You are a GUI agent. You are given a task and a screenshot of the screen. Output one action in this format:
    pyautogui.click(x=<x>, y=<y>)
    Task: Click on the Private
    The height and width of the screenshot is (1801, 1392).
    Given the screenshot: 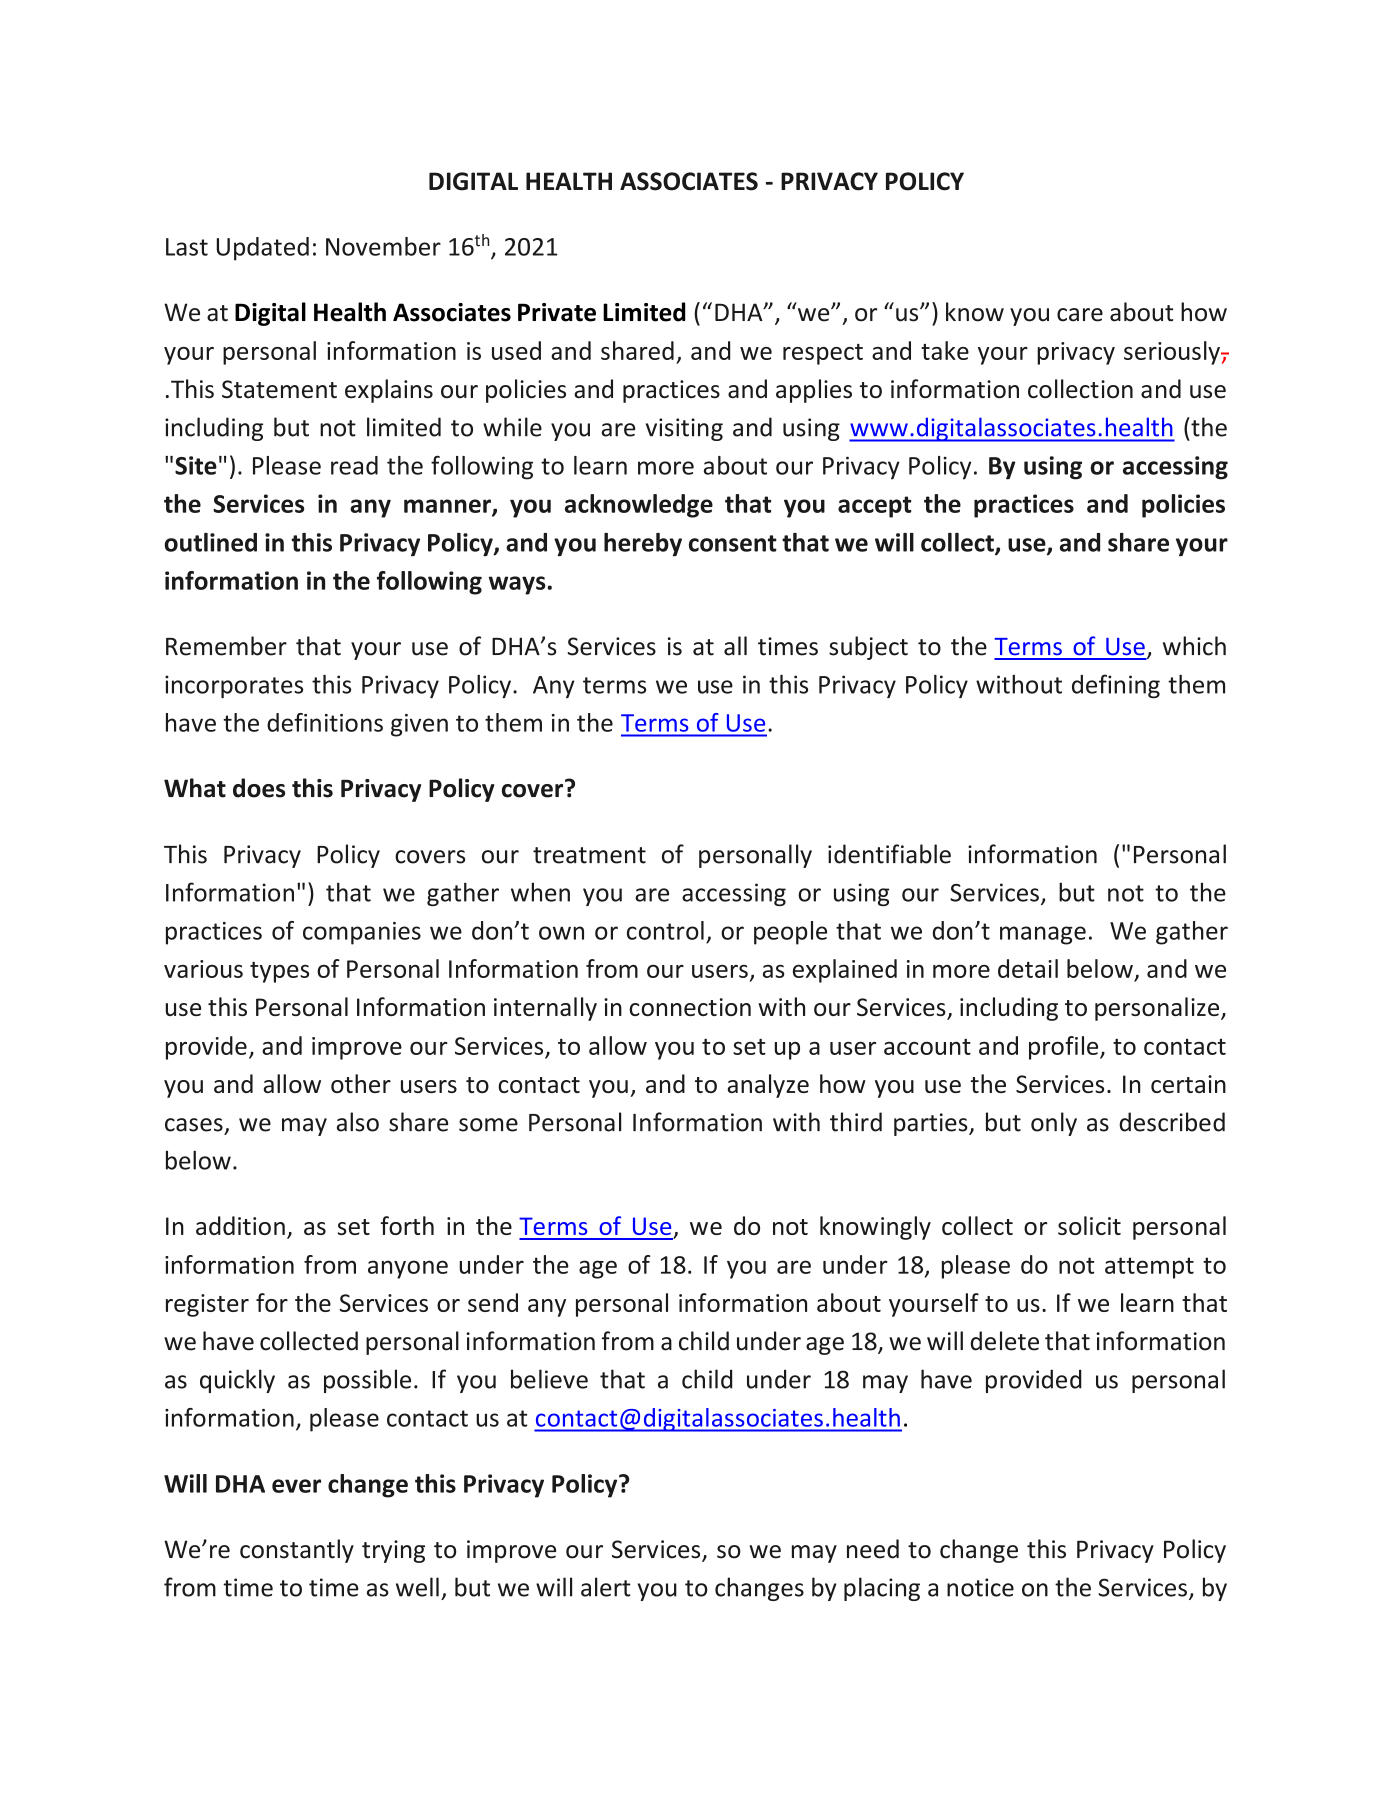 What is the action you would take?
    pyautogui.click(x=557, y=312)
